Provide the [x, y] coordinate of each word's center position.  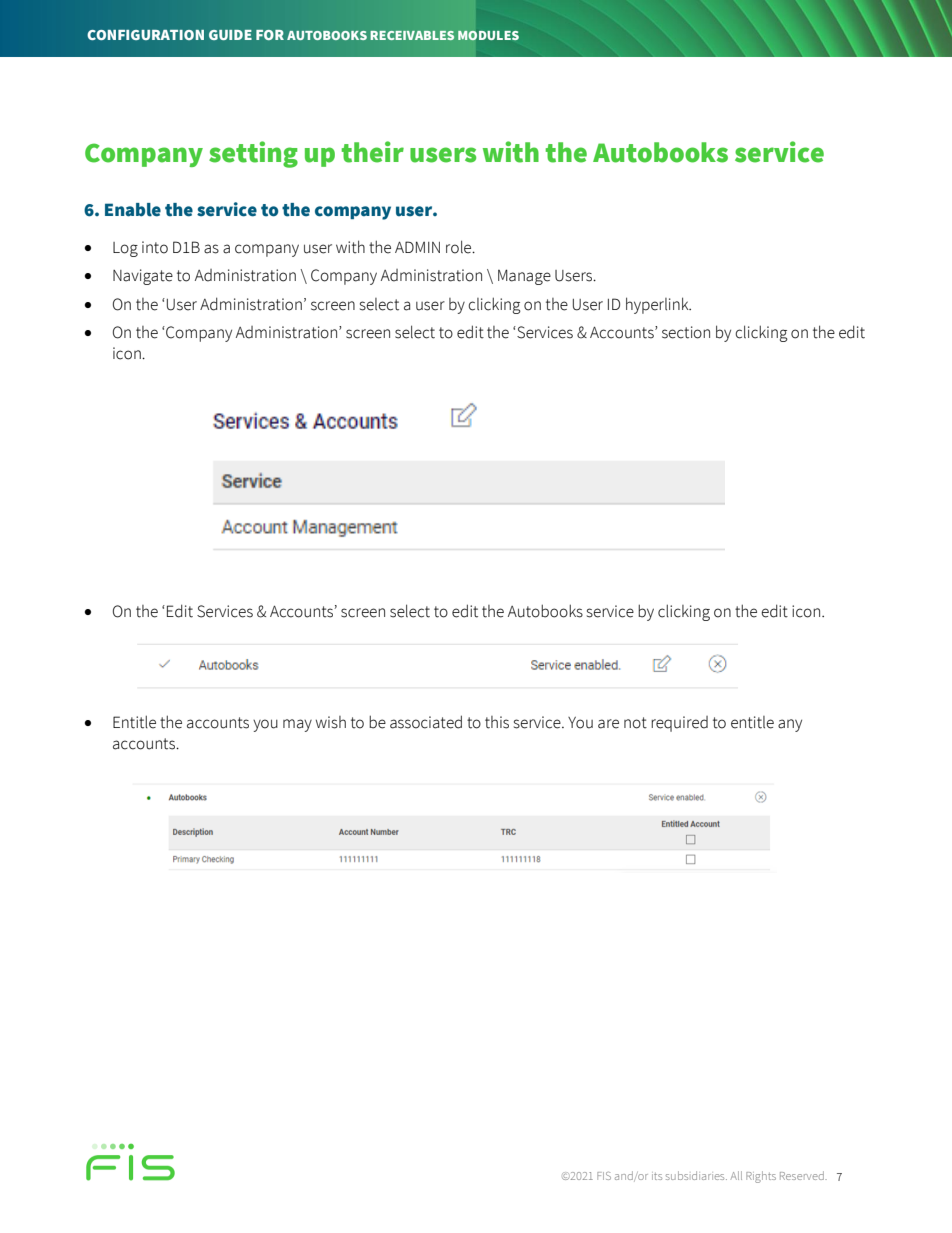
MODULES [488, 35]
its [657, 1176]
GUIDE [230, 35]
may [297, 725]
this [497, 722]
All [736, 1175]
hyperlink [658, 305]
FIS [604, 1176]
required [679, 724]
